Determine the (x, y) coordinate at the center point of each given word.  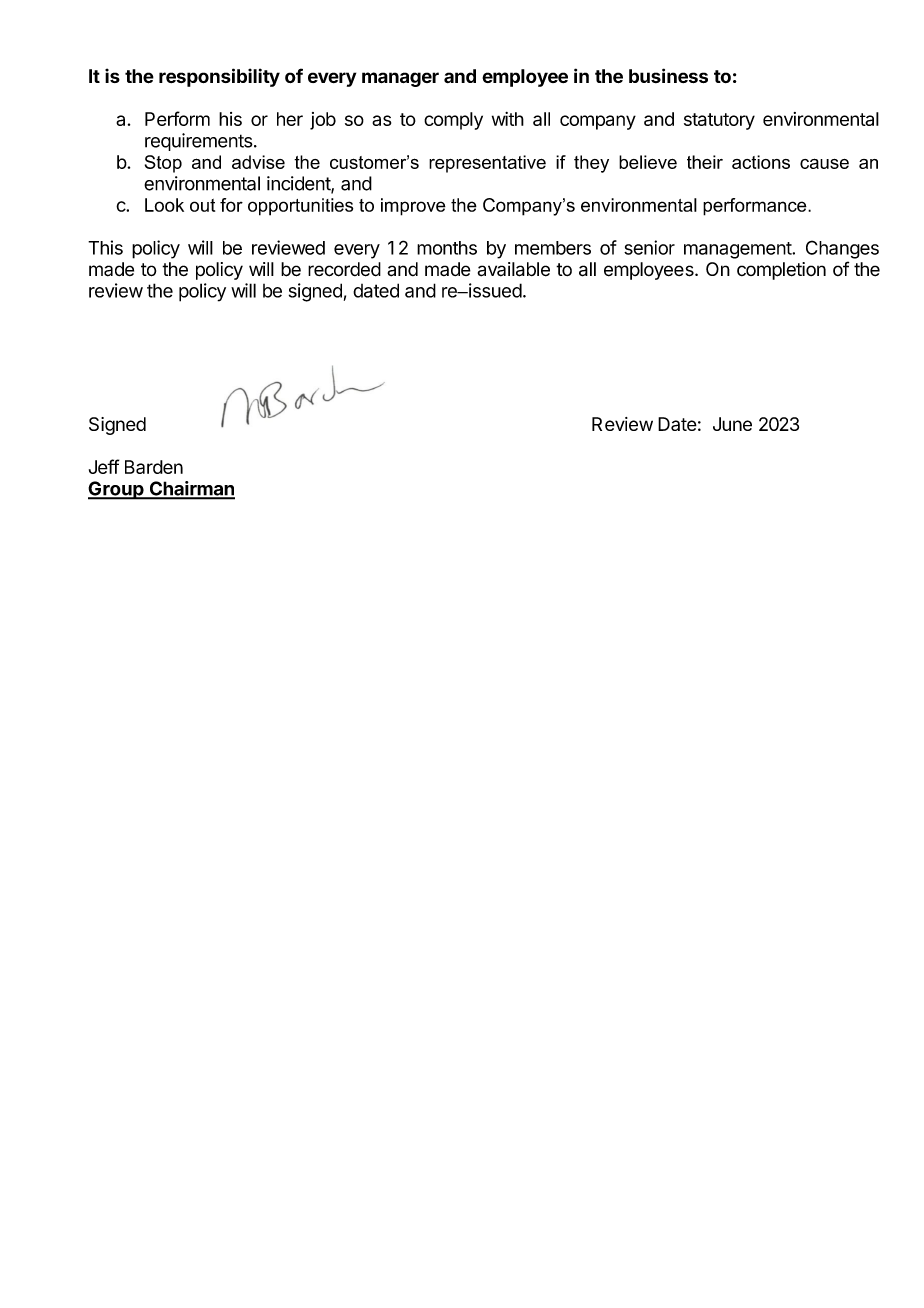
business (668, 75)
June (732, 424)
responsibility (219, 77)
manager (400, 79)
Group (117, 490)
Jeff (104, 466)
